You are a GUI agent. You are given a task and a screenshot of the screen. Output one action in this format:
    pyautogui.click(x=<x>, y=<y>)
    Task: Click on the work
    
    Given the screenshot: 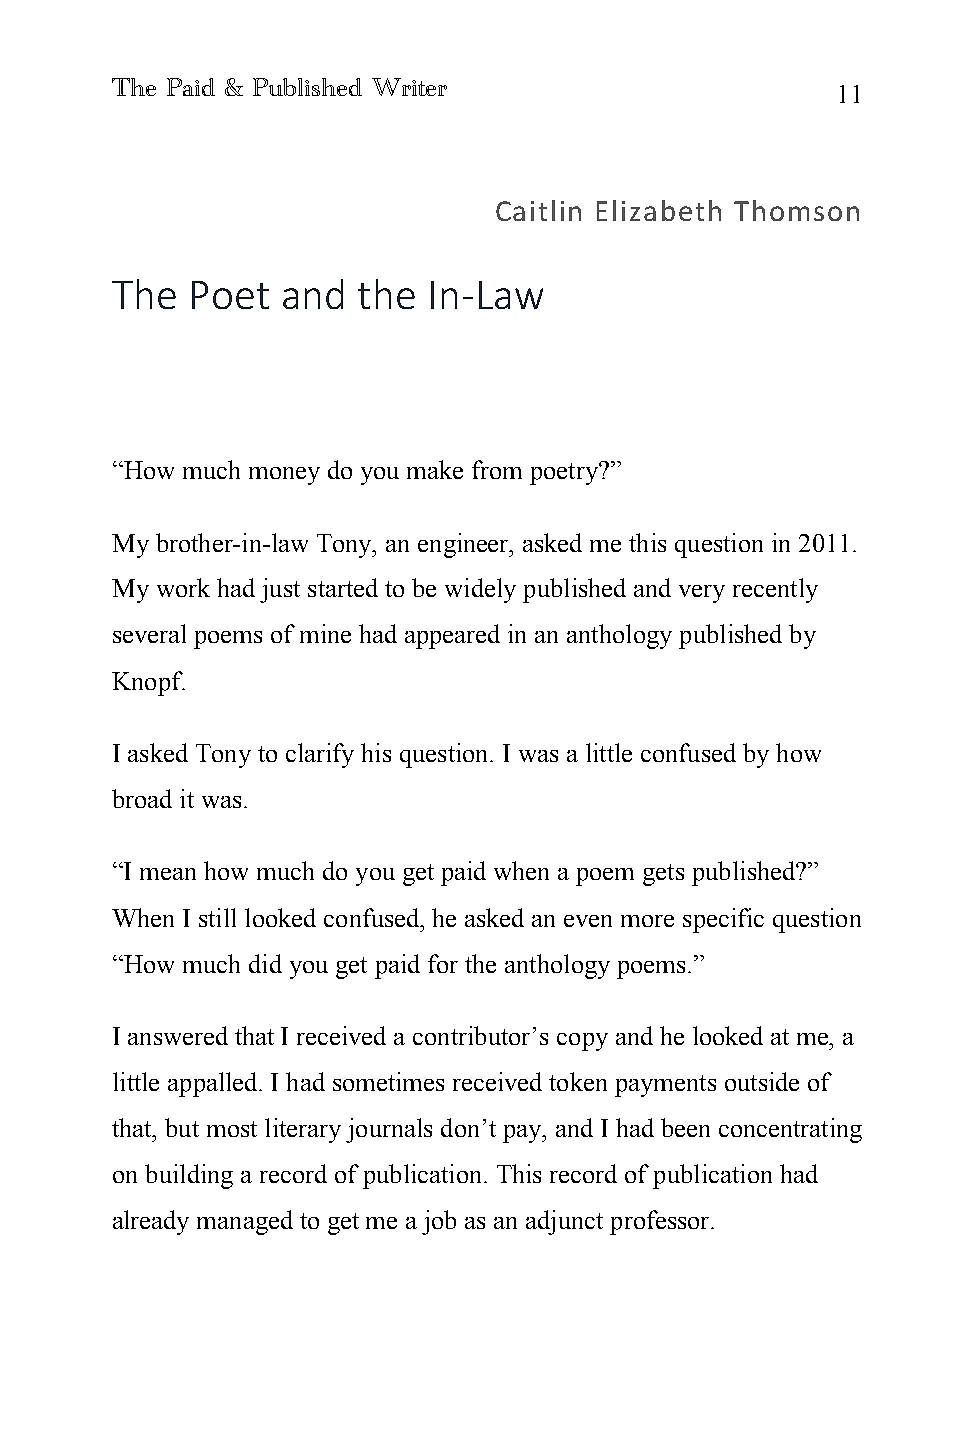 What is the action you would take?
    pyautogui.click(x=183, y=587)
